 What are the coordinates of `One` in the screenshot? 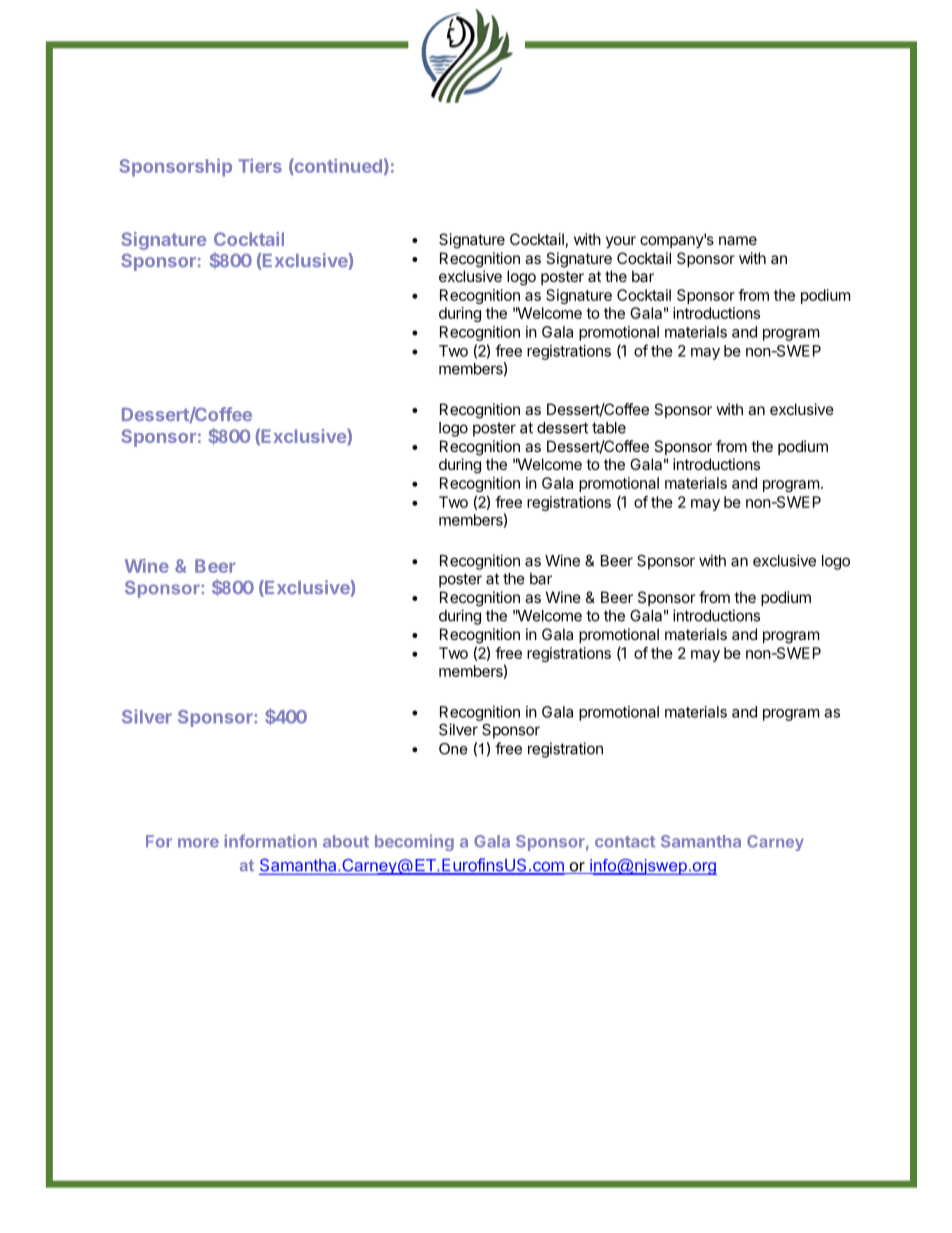 It's located at (453, 749).
